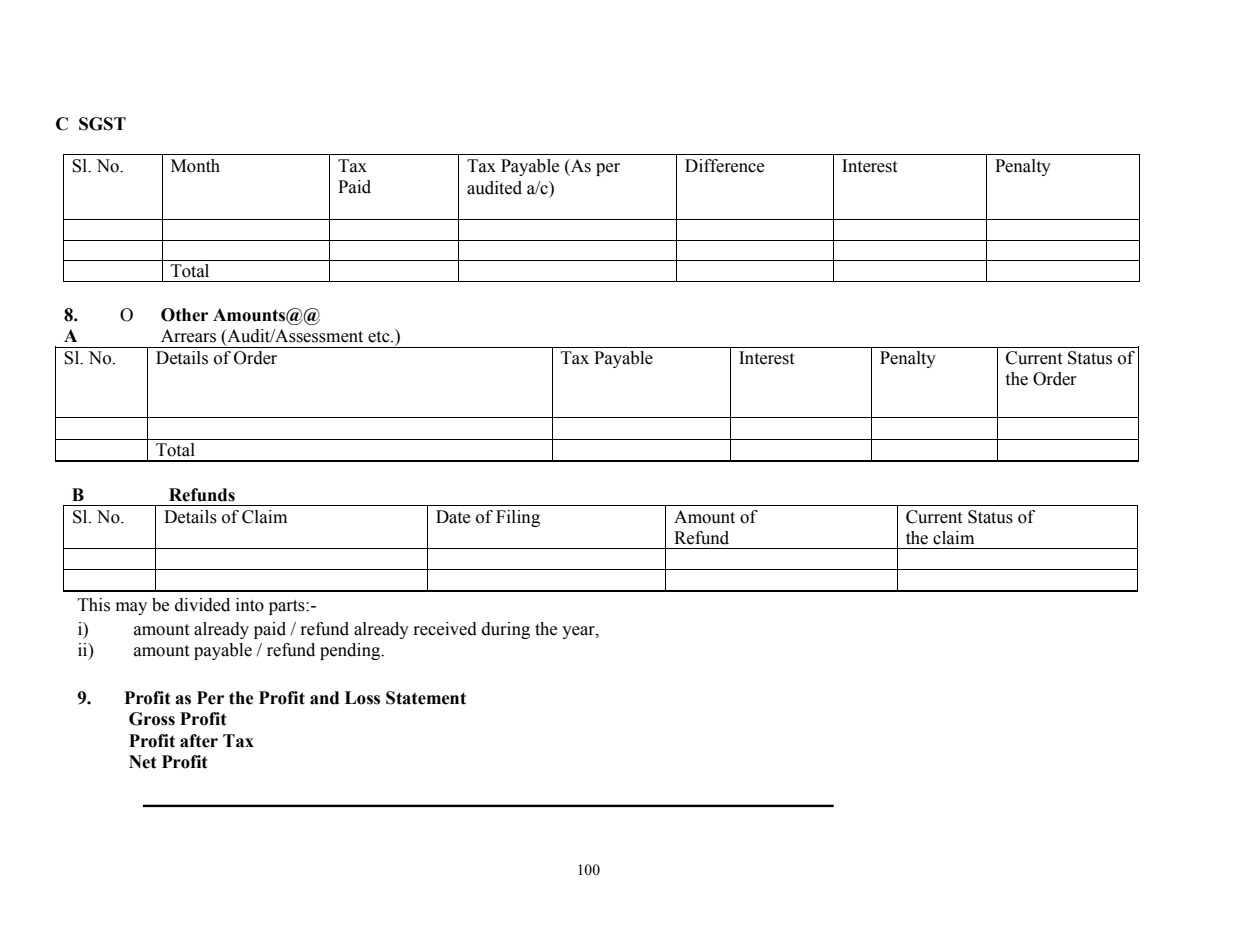 Image resolution: width=1233 pixels, height=952 pixels. Describe the element at coordinates (445, 629) in the image. I see `received` at that location.
